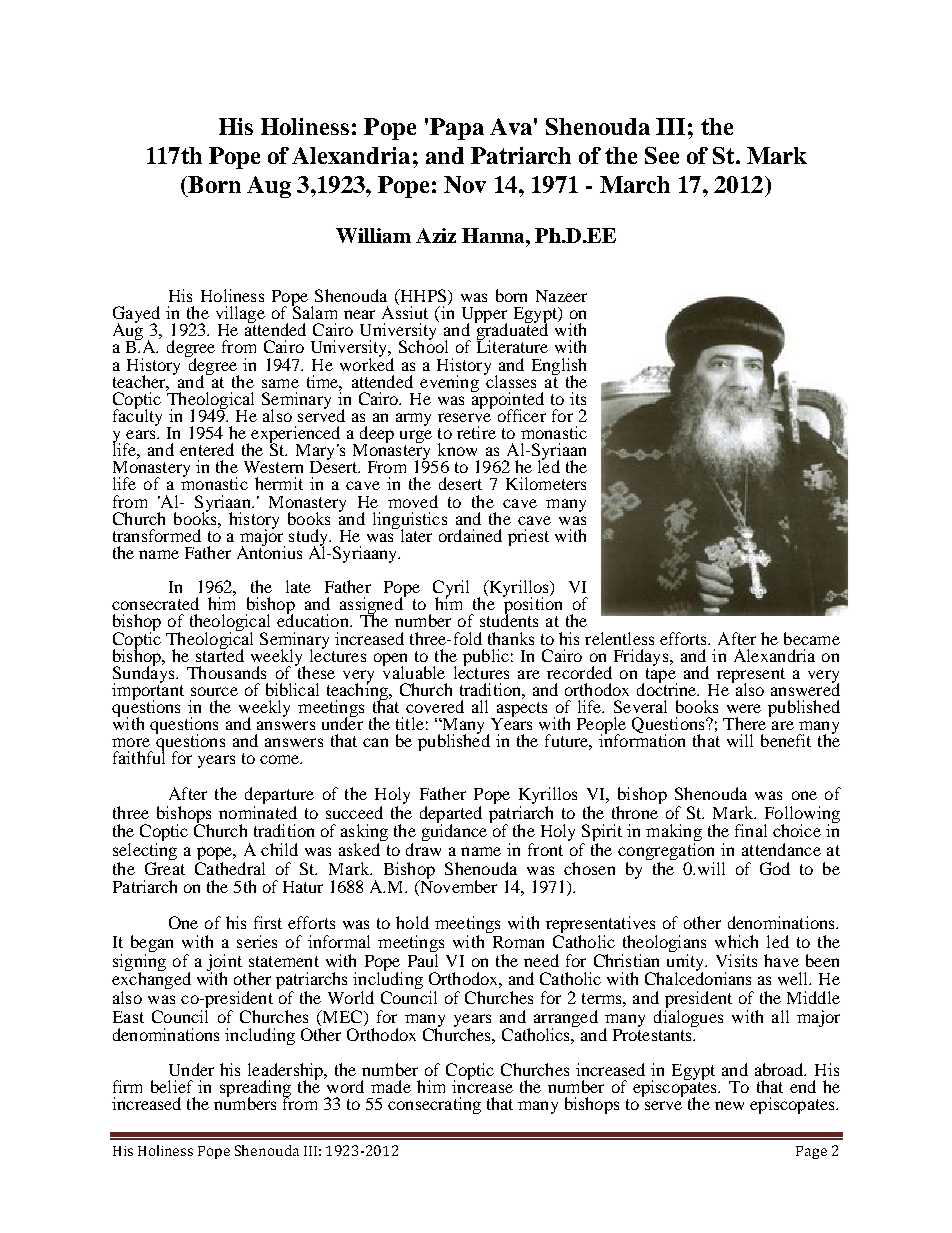  I want to click on Literature, so click(512, 345).
